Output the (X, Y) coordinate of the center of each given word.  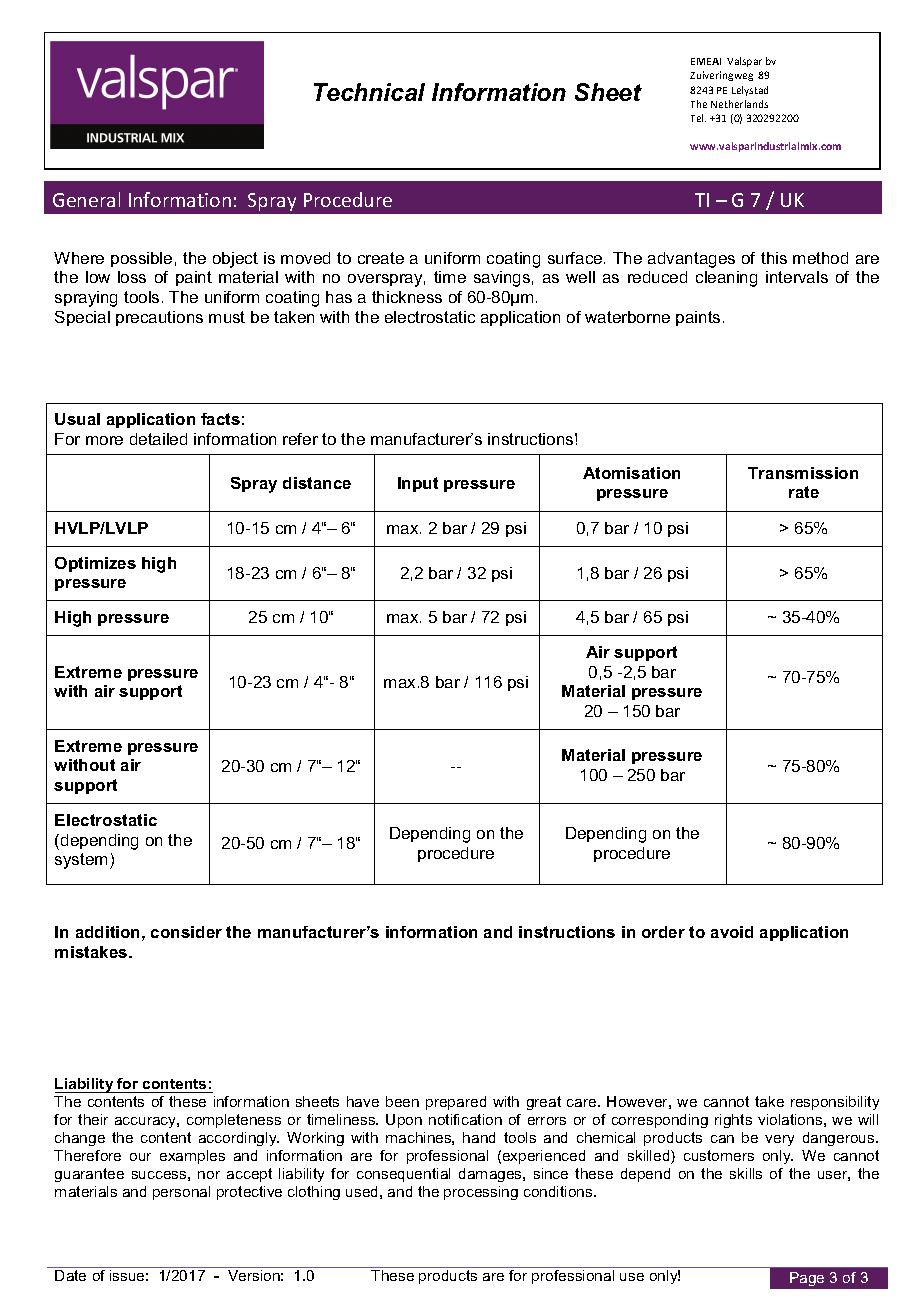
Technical (369, 92)
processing (481, 1193)
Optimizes (95, 564)
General (86, 199)
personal (181, 1193)
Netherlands (739, 104)
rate (804, 492)
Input (418, 484)
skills (746, 1173)
